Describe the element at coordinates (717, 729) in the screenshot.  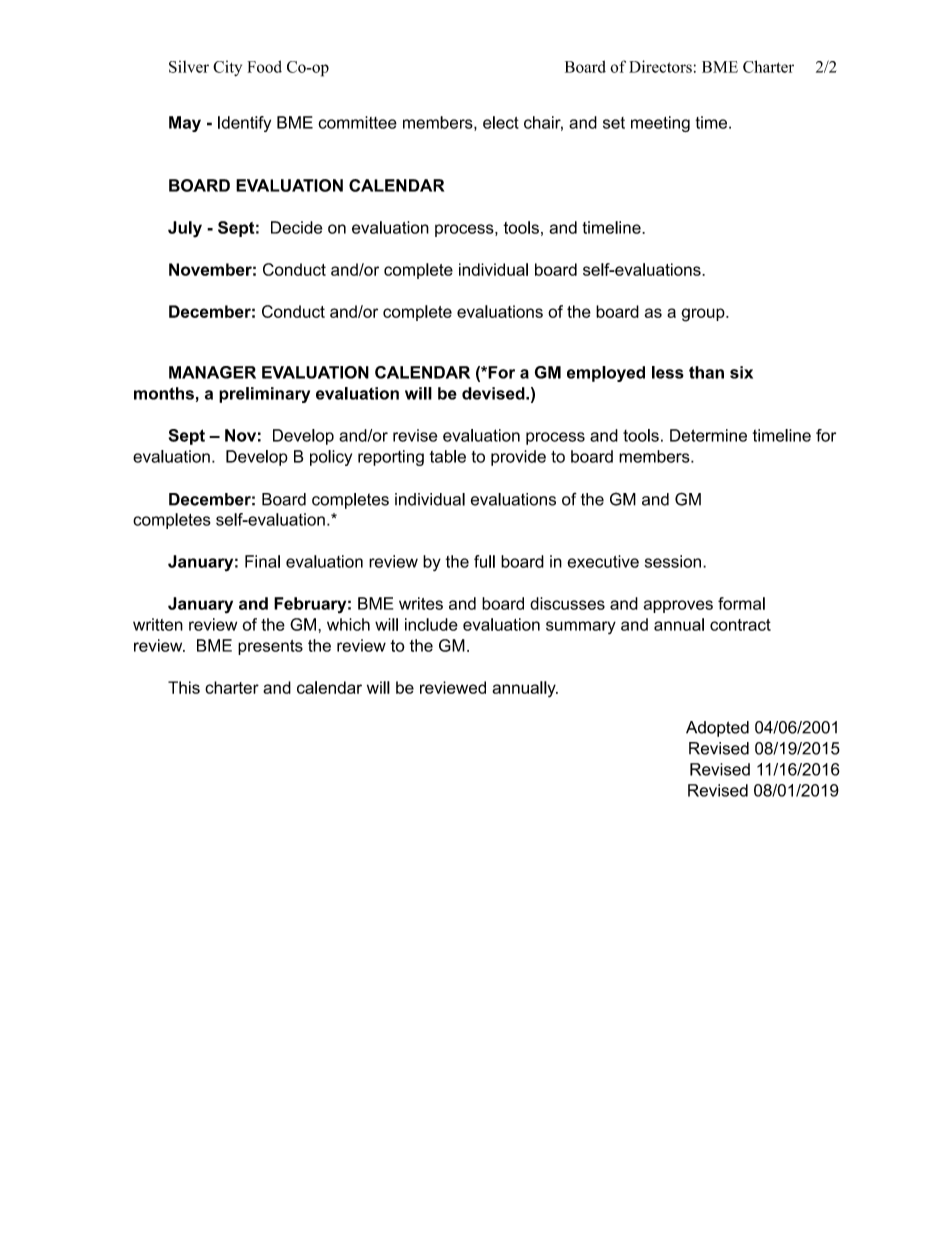
I see `Adopted` at that location.
